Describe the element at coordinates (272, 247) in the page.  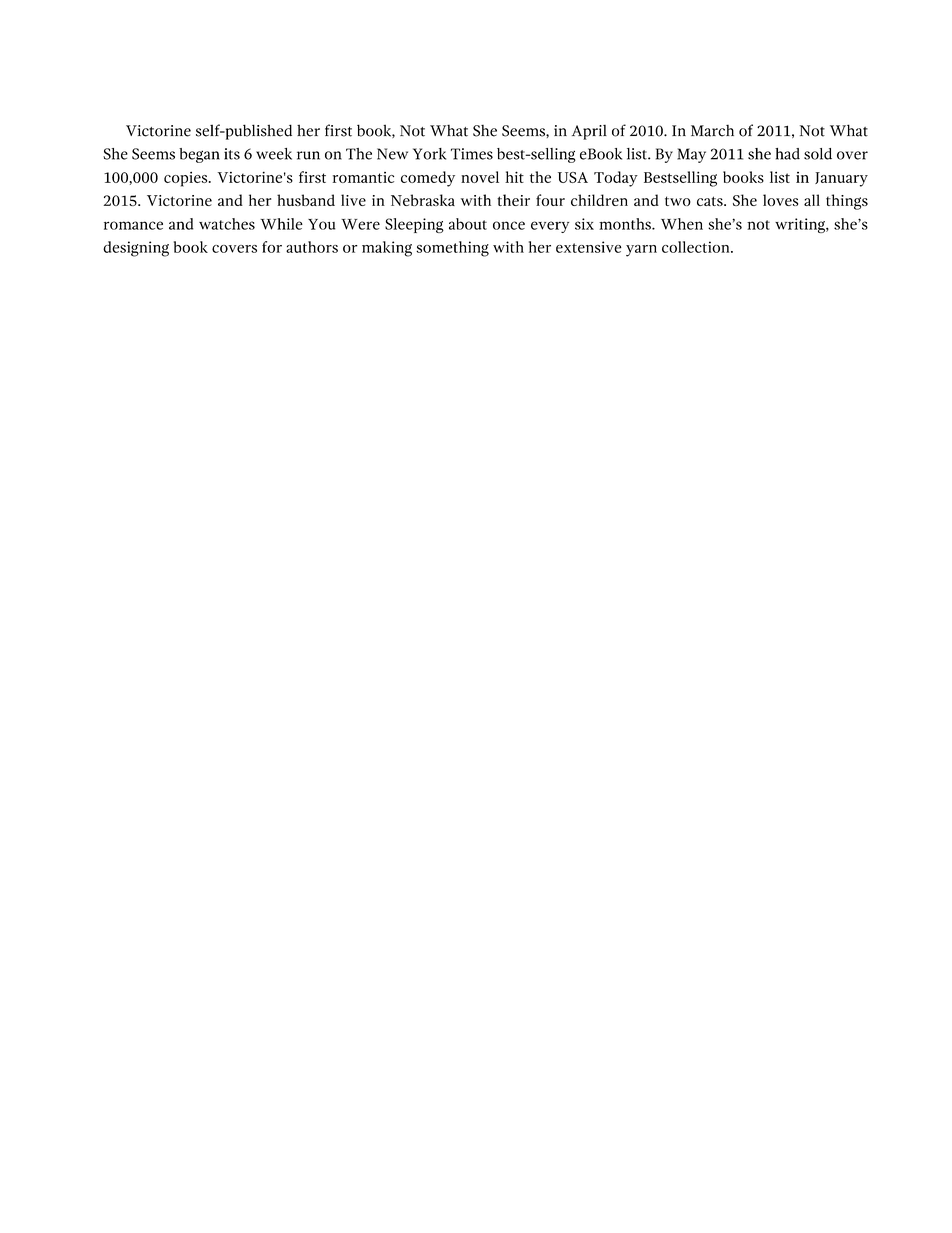
I see `for` at that location.
